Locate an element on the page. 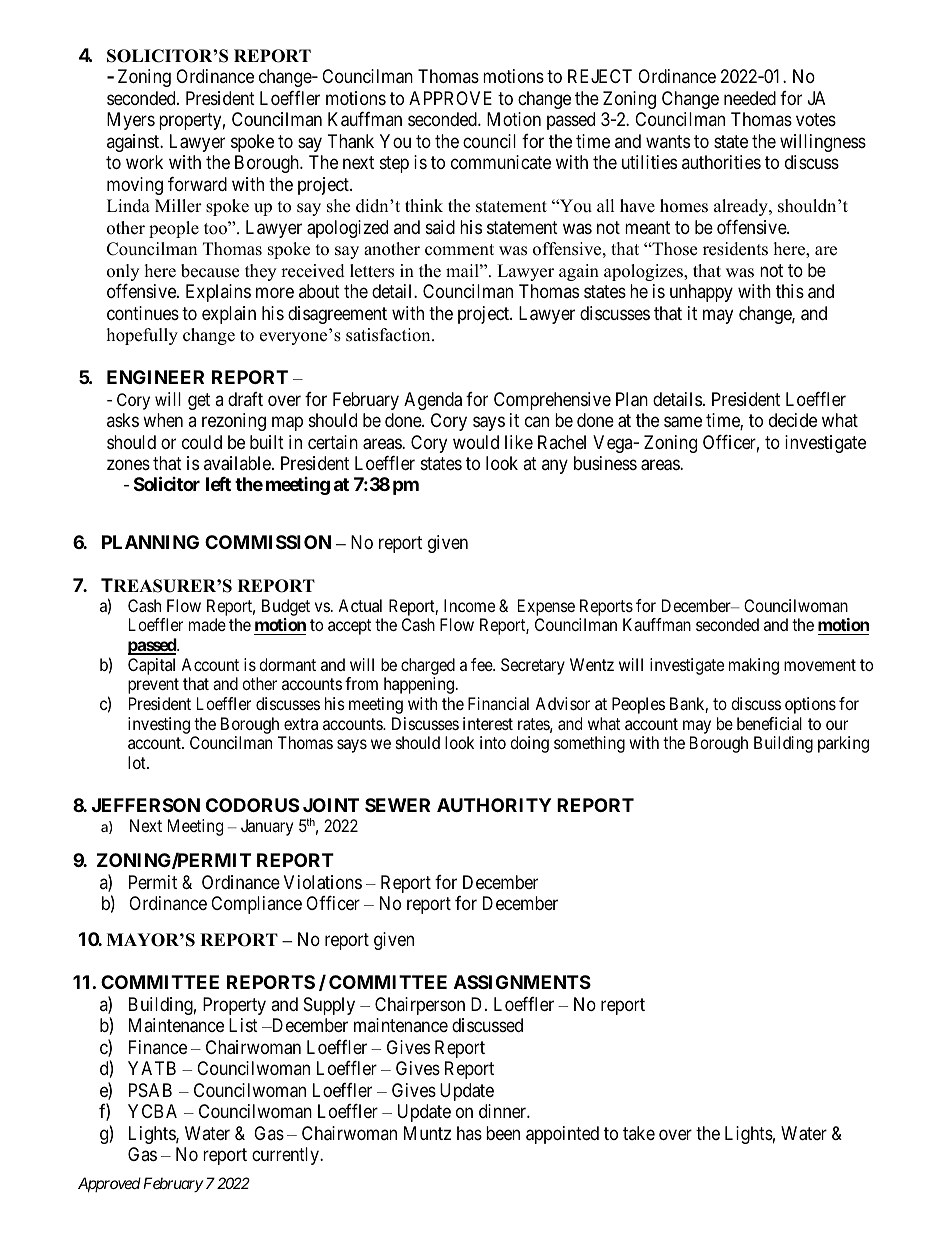 This page has width=952, height=1233. beneficial is located at coordinates (769, 723).
